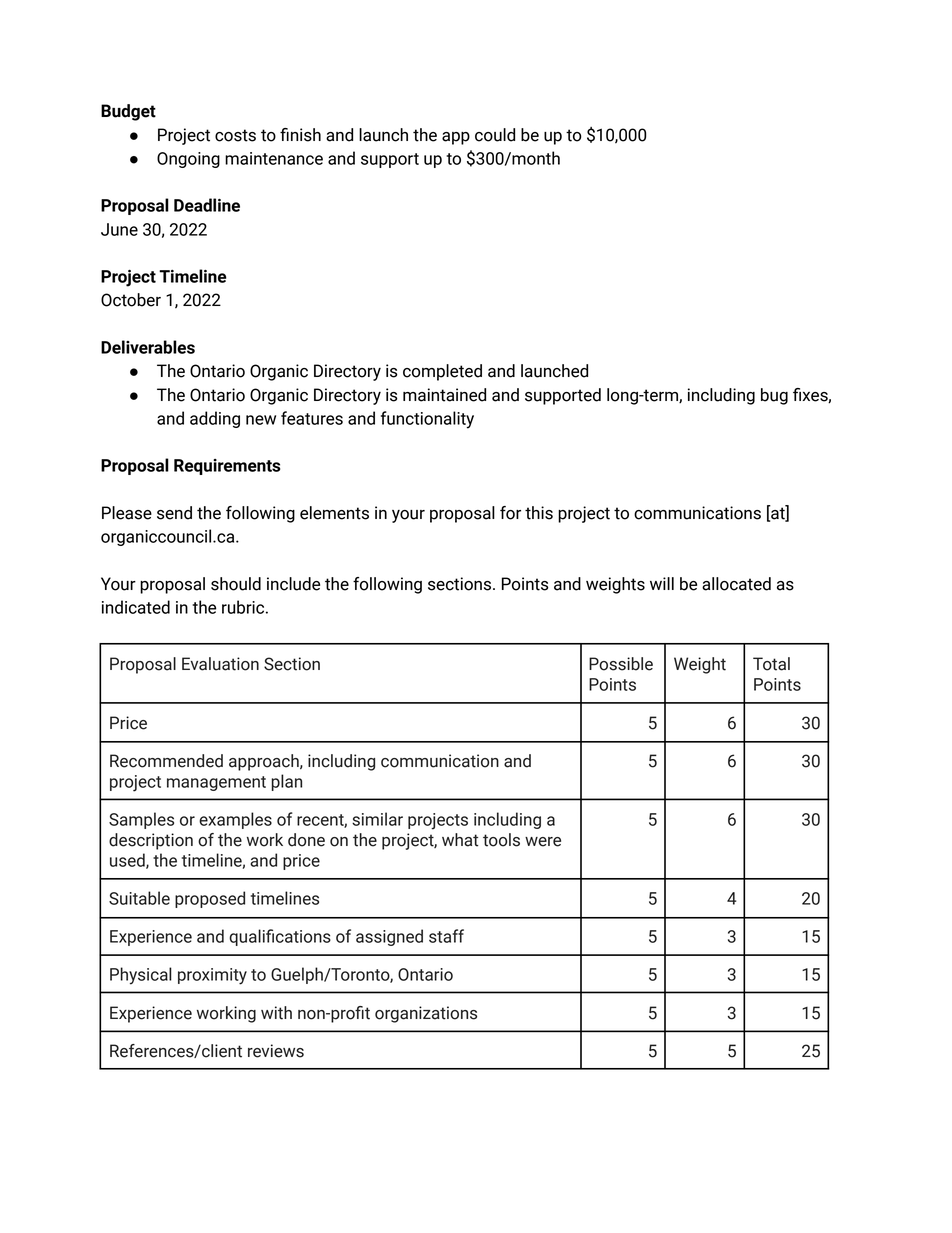 The image size is (952, 1233). What do you see at coordinates (188, 160) in the screenshot?
I see `Ongoing` at bounding box center [188, 160].
